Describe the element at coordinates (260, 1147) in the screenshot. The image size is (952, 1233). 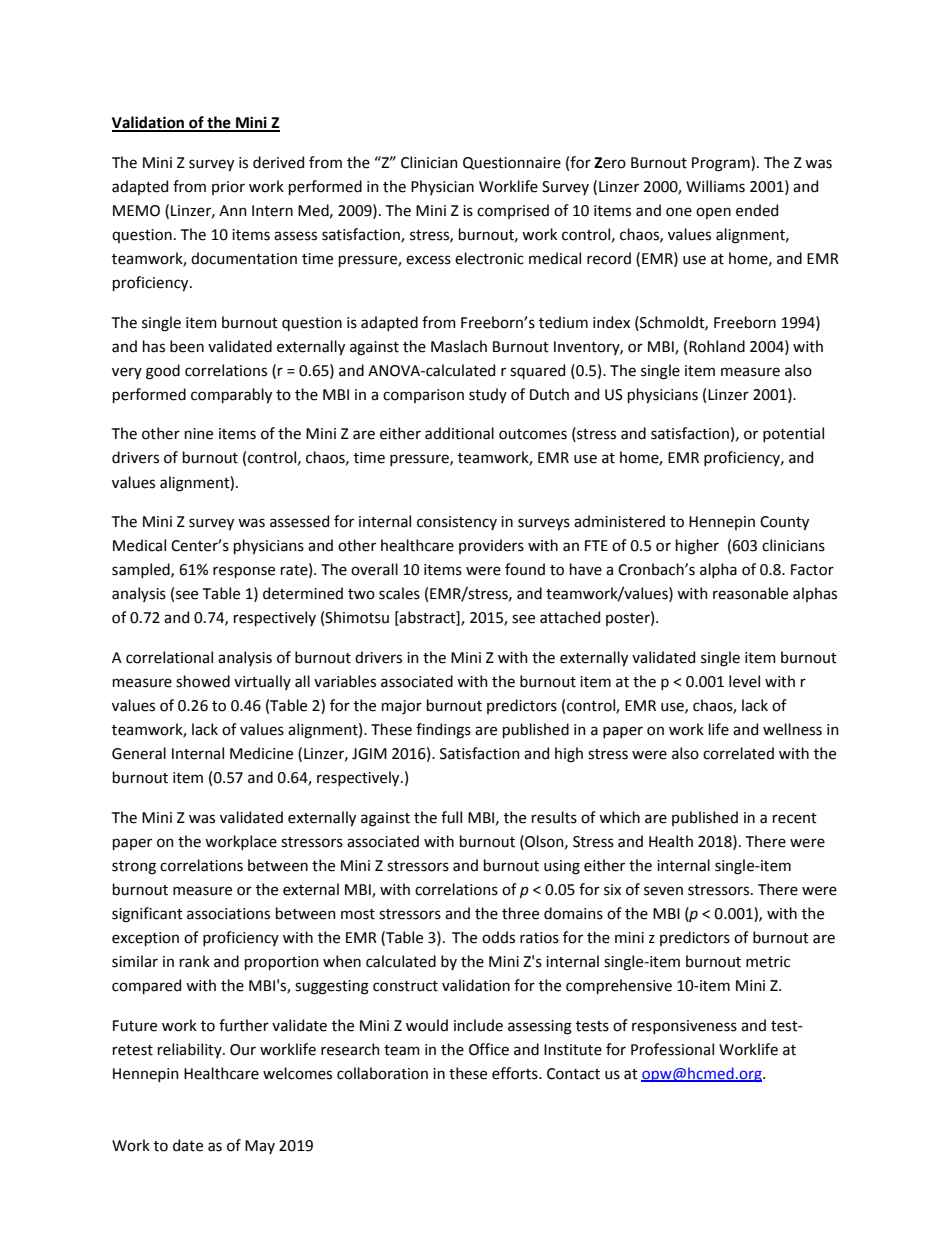
I see `May` at that location.
